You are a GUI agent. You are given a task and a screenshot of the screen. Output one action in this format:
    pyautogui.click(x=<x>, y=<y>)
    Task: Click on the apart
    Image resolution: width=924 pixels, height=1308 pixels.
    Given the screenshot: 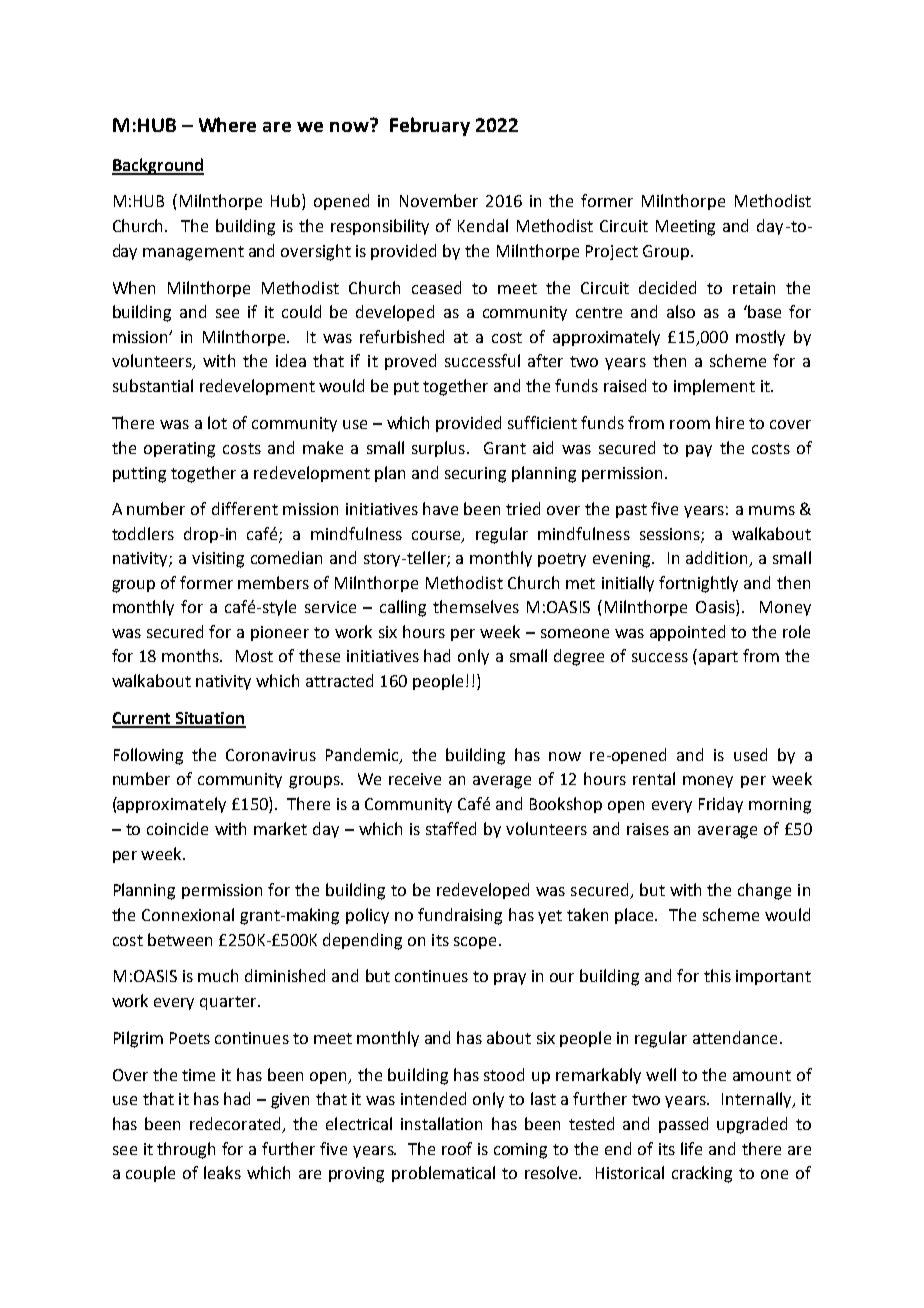 What is the action you would take?
    pyautogui.click(x=718, y=658)
